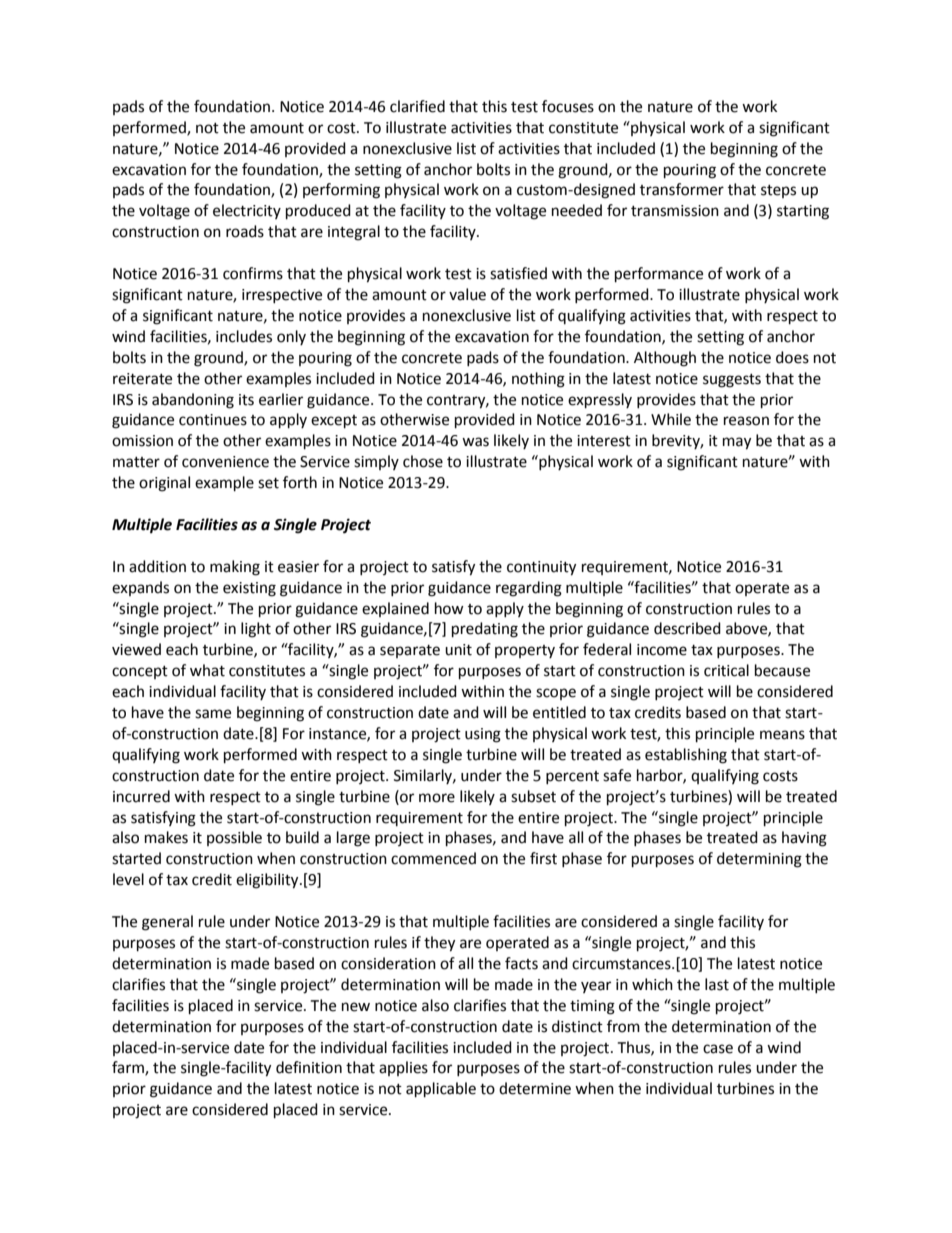 This screenshot has width=952, height=1233. I want to click on how, so click(449, 608).
